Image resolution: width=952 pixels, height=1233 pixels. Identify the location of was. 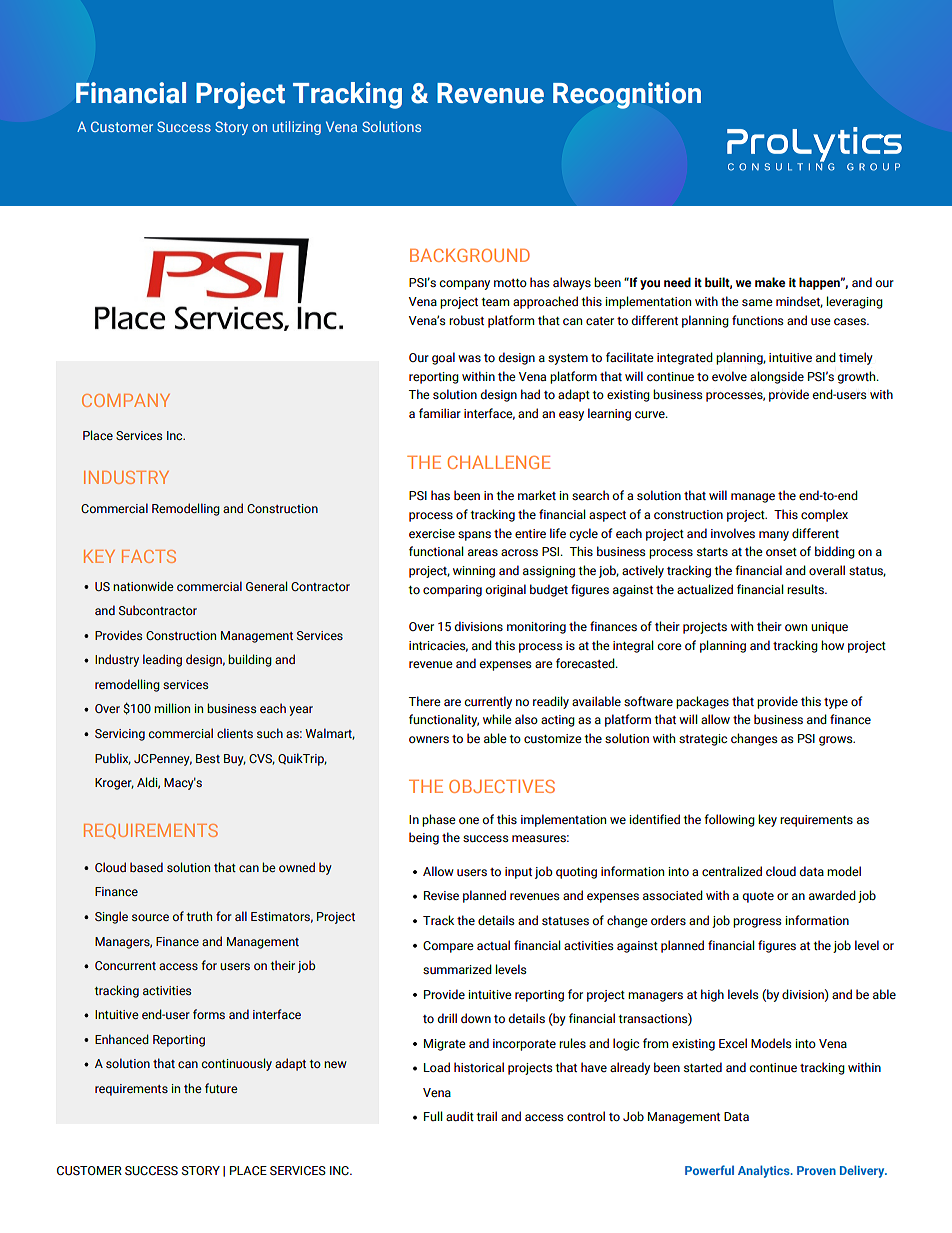
(469, 358).
